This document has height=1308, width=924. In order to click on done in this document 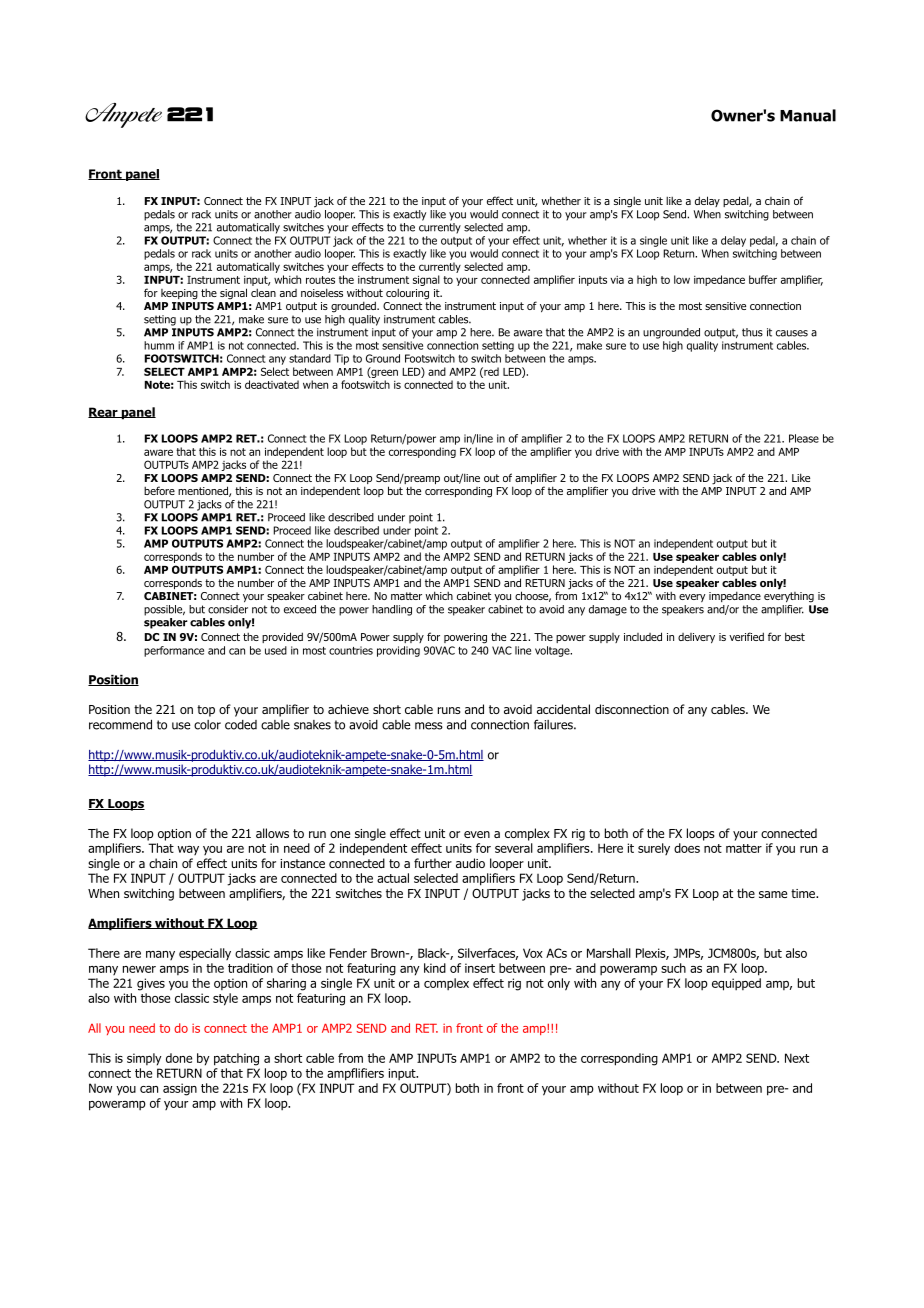, I will do `click(179, 1058)`.
